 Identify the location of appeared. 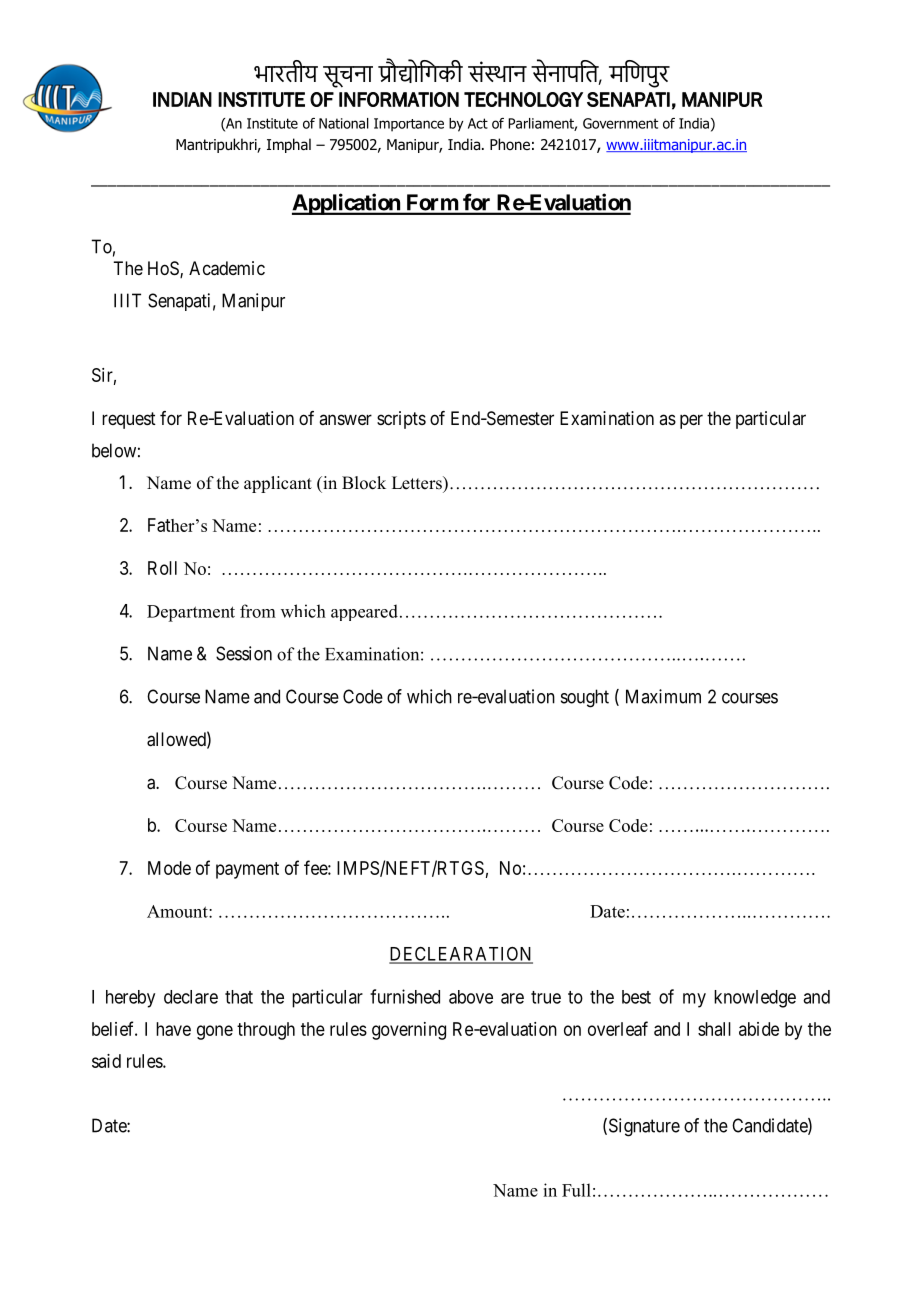
(364, 612).
